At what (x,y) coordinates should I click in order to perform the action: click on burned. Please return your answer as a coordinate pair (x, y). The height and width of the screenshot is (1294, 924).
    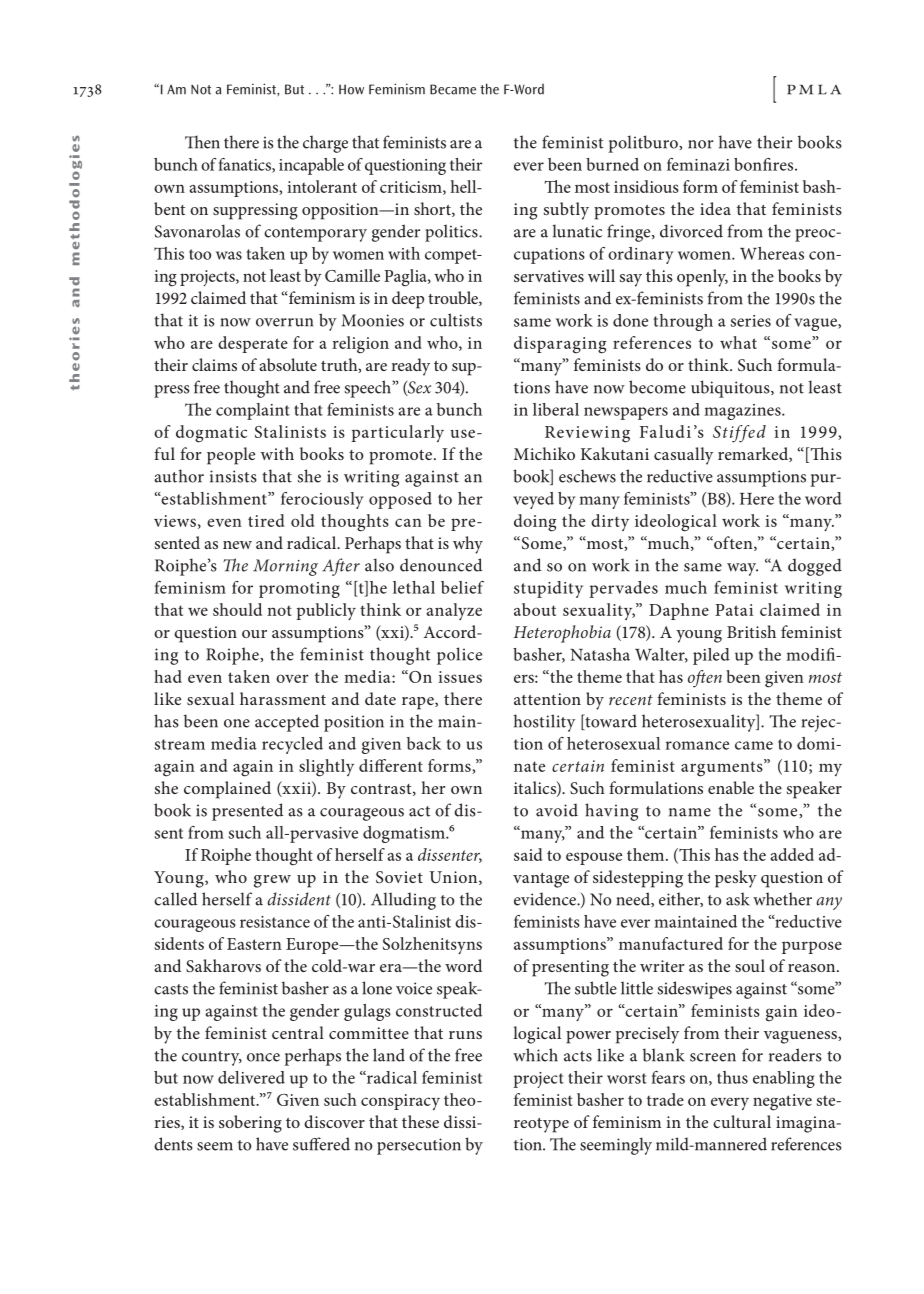
    Looking at the image, I should click on (612, 164).
